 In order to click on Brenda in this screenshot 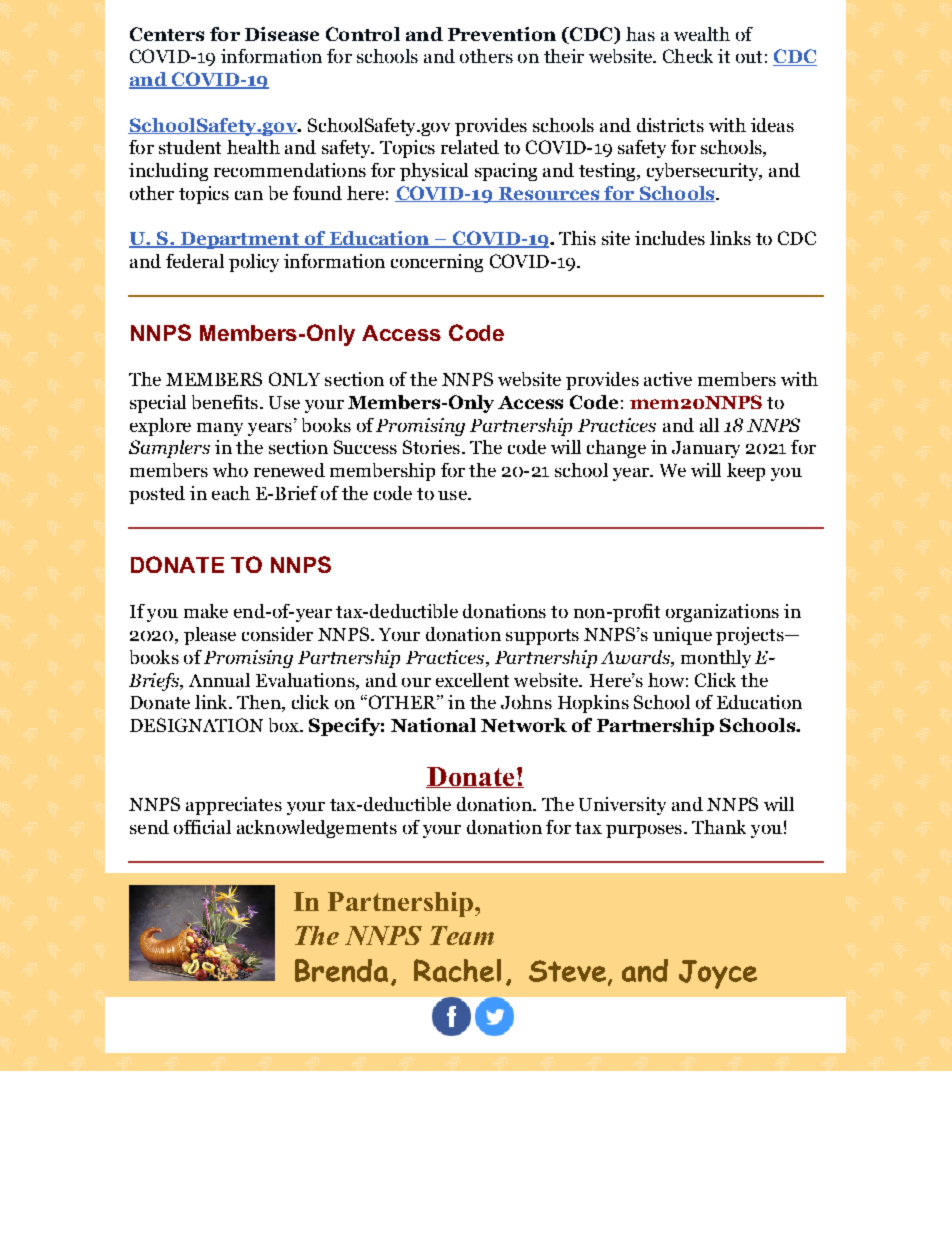, I will do `click(341, 970)`.
